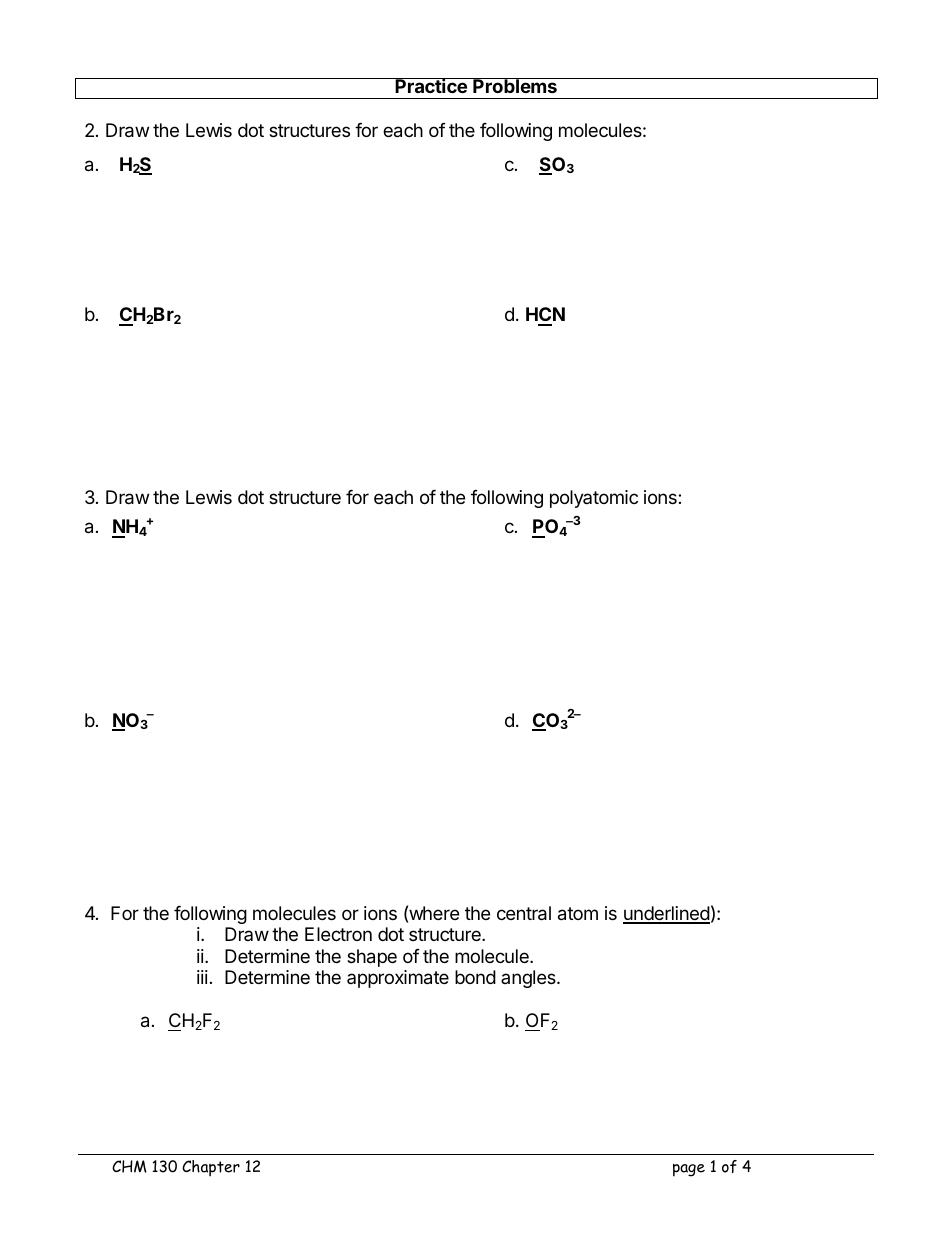 The width and height of the screenshot is (952, 1233). What do you see at coordinates (524, 913) in the screenshot?
I see `central` at bounding box center [524, 913].
